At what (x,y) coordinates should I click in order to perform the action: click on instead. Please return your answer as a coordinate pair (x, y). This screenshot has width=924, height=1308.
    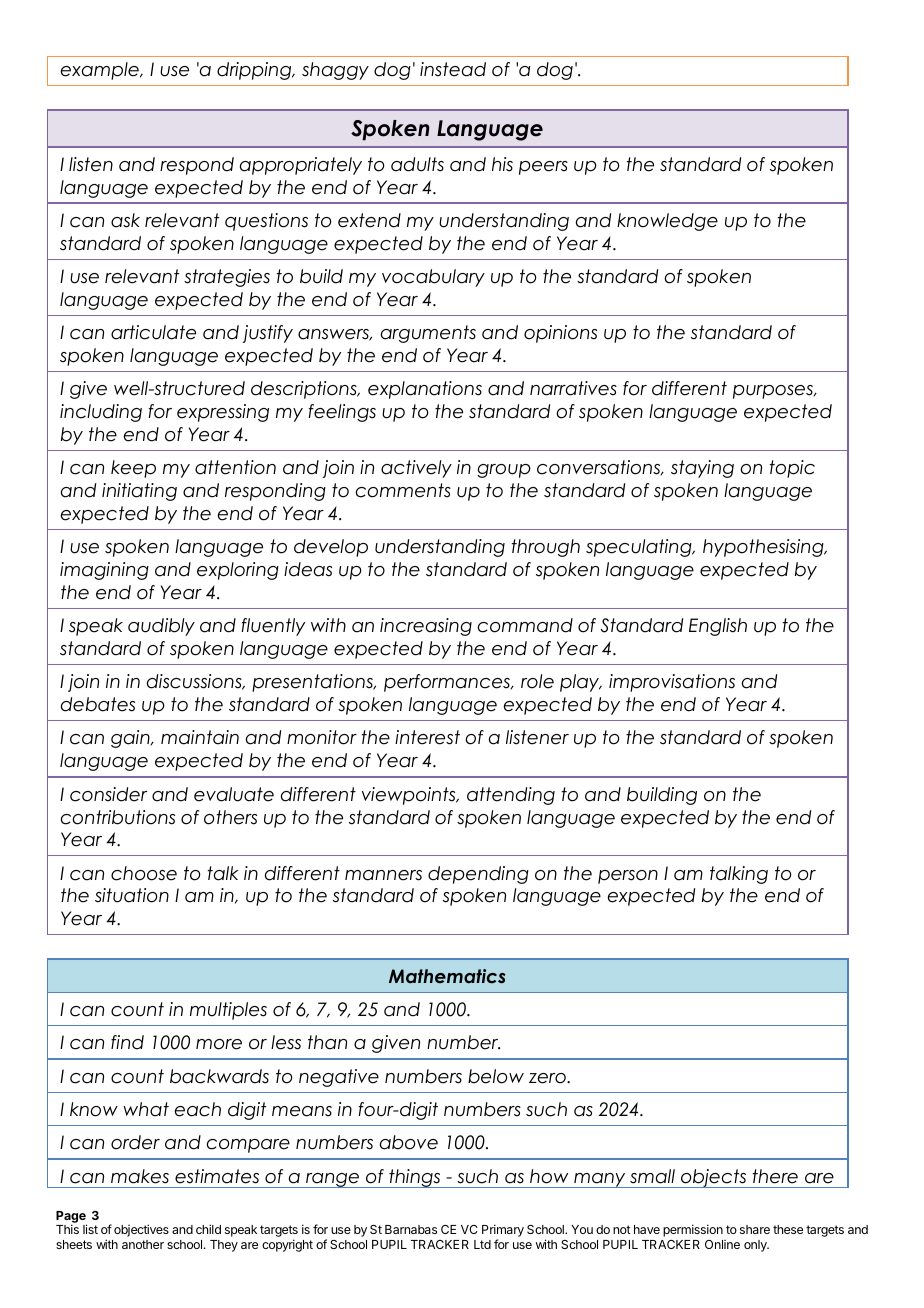
    Looking at the image, I should click on (453, 69).
